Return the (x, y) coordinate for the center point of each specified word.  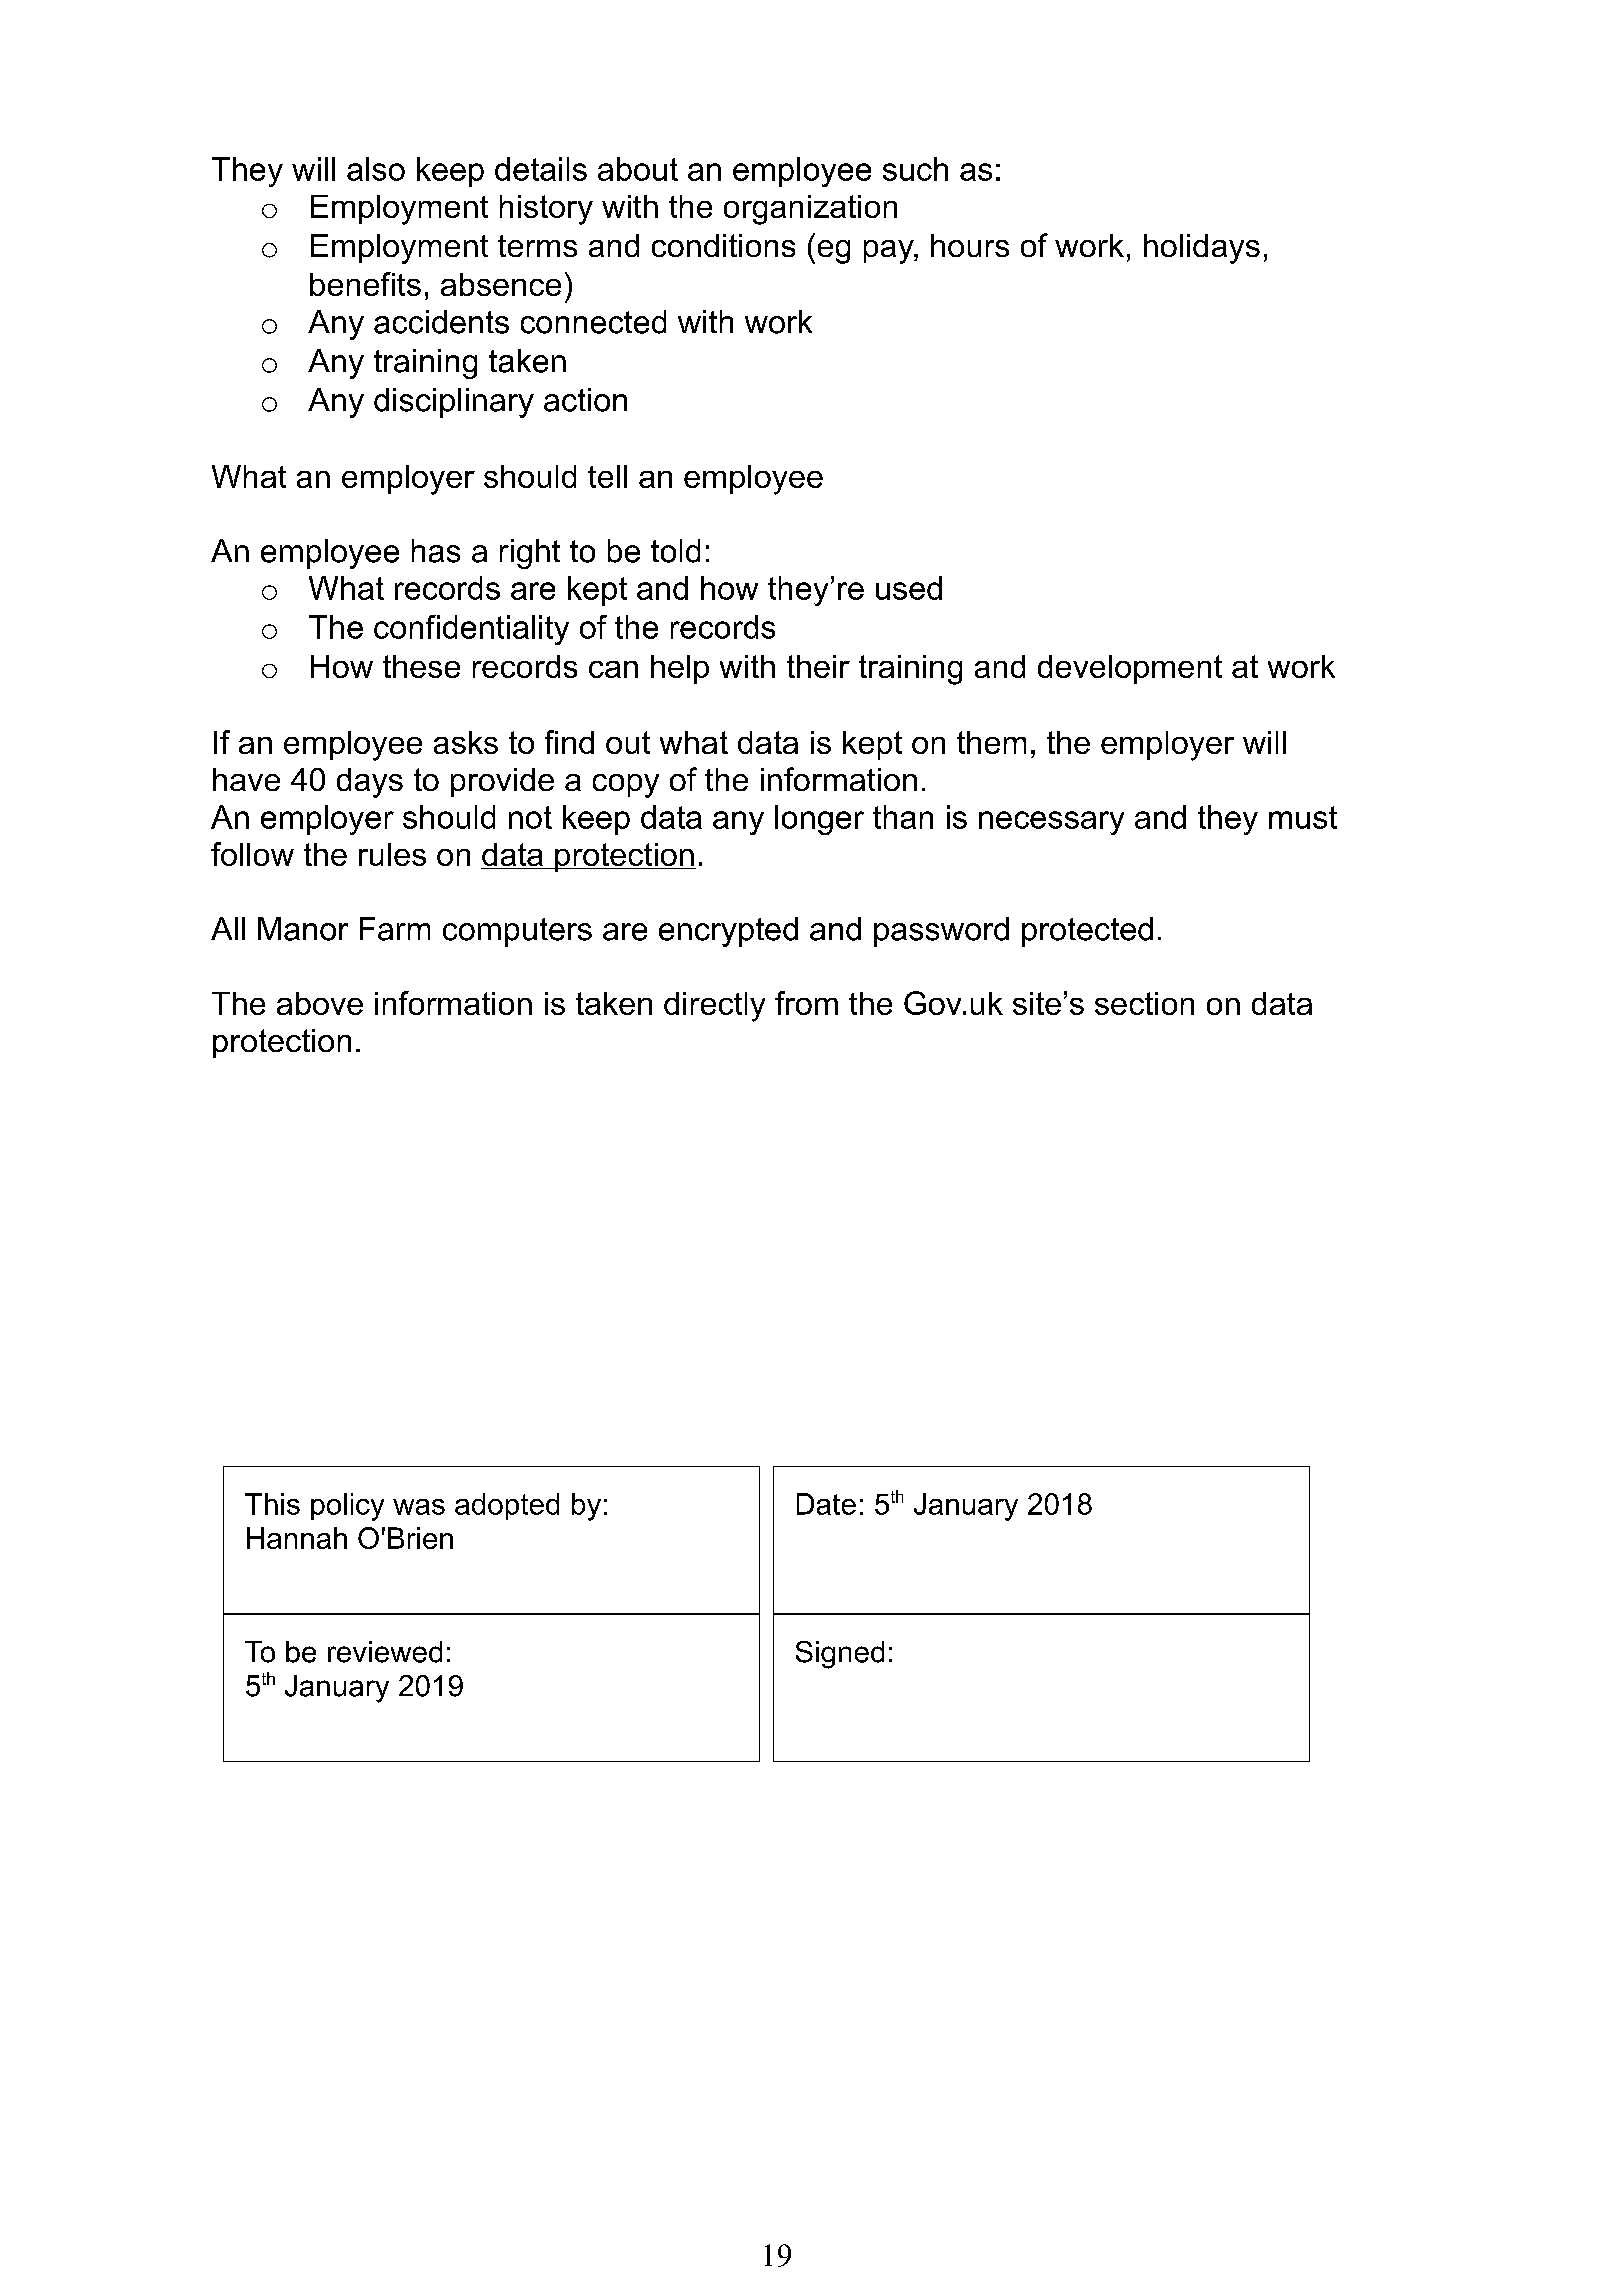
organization (810, 210)
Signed (840, 1655)
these (421, 666)
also (376, 169)
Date (826, 1504)
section (1144, 1003)
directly (714, 1007)
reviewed (385, 1652)
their (818, 666)
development (1130, 669)
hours (970, 245)
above (320, 1003)
